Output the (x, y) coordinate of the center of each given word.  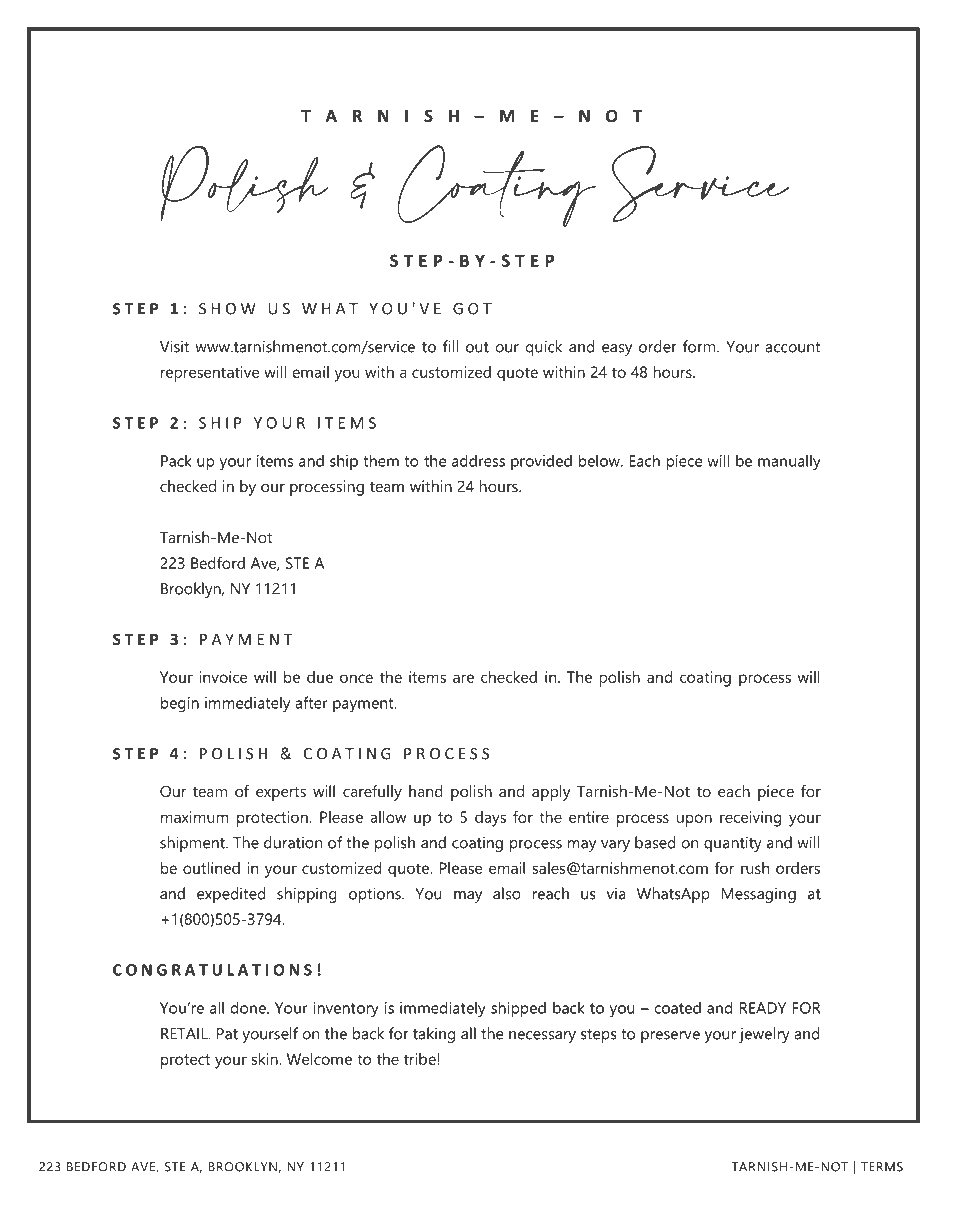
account (793, 347)
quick (543, 348)
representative (210, 374)
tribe (420, 1059)
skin (266, 1059)
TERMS (882, 1167)
